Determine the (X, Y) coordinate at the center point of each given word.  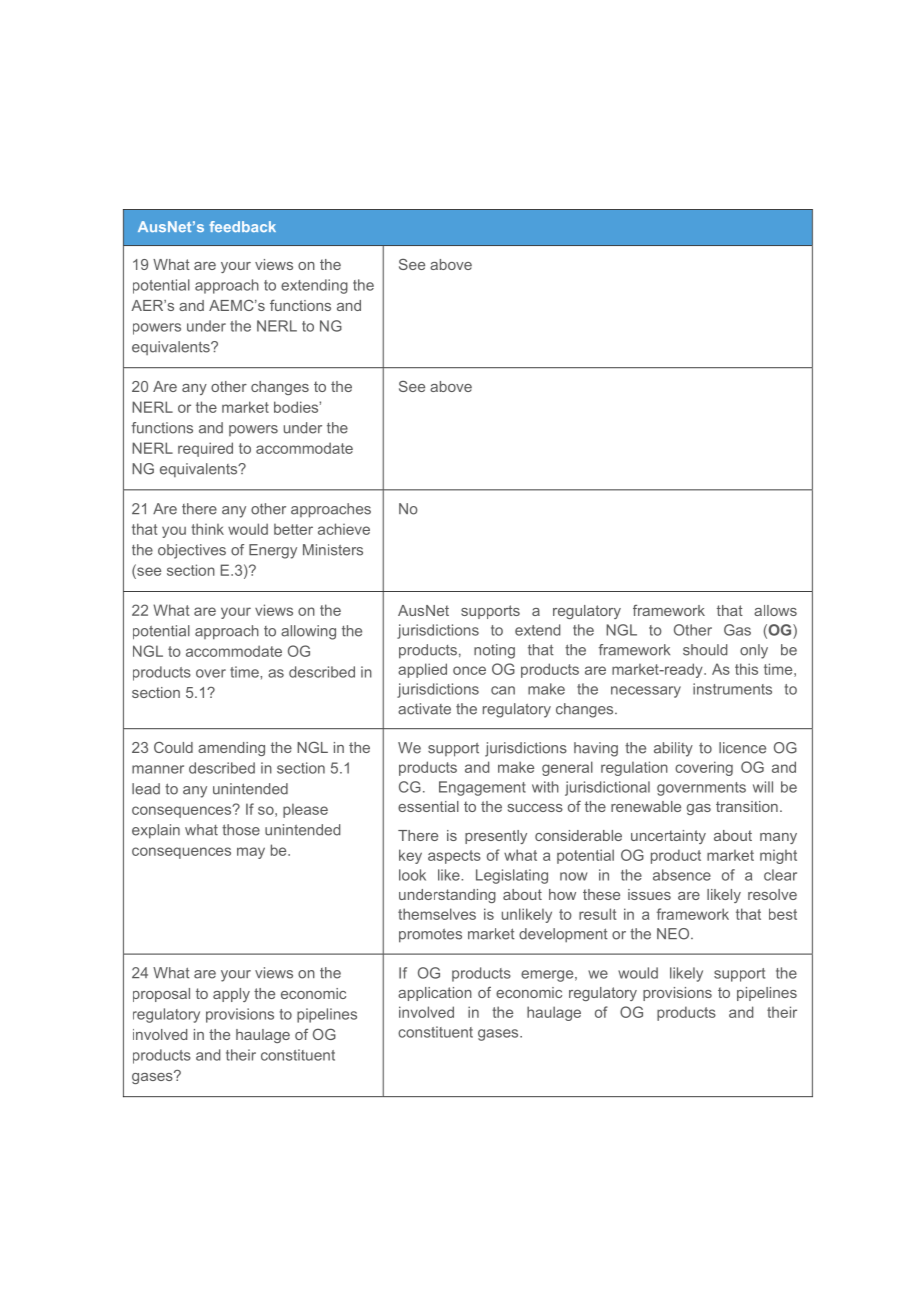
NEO (674, 934)
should (705, 650)
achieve (344, 529)
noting (494, 651)
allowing (308, 632)
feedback (242, 226)
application (435, 994)
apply (231, 995)
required (205, 449)
